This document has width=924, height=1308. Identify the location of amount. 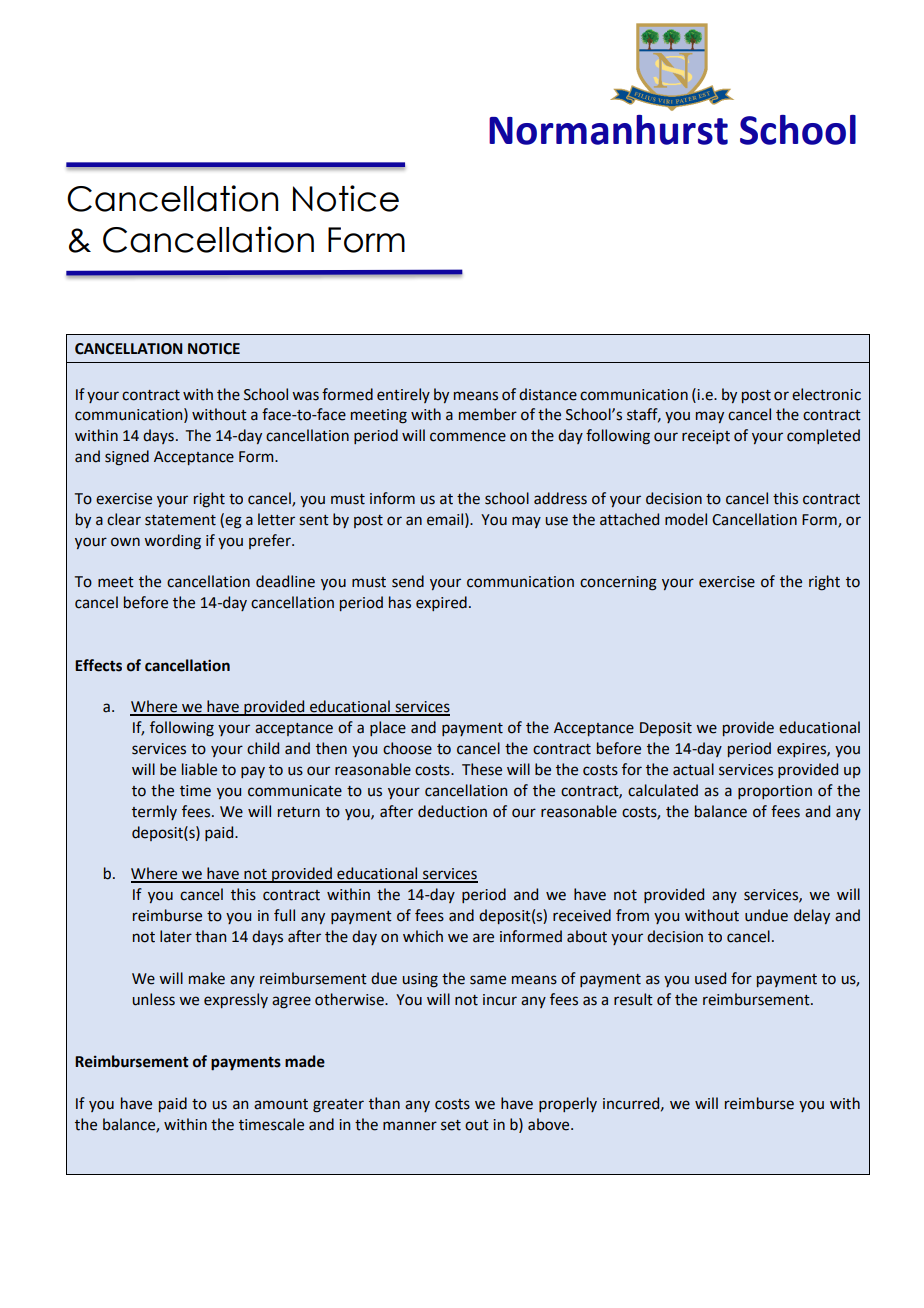
(281, 1104).
